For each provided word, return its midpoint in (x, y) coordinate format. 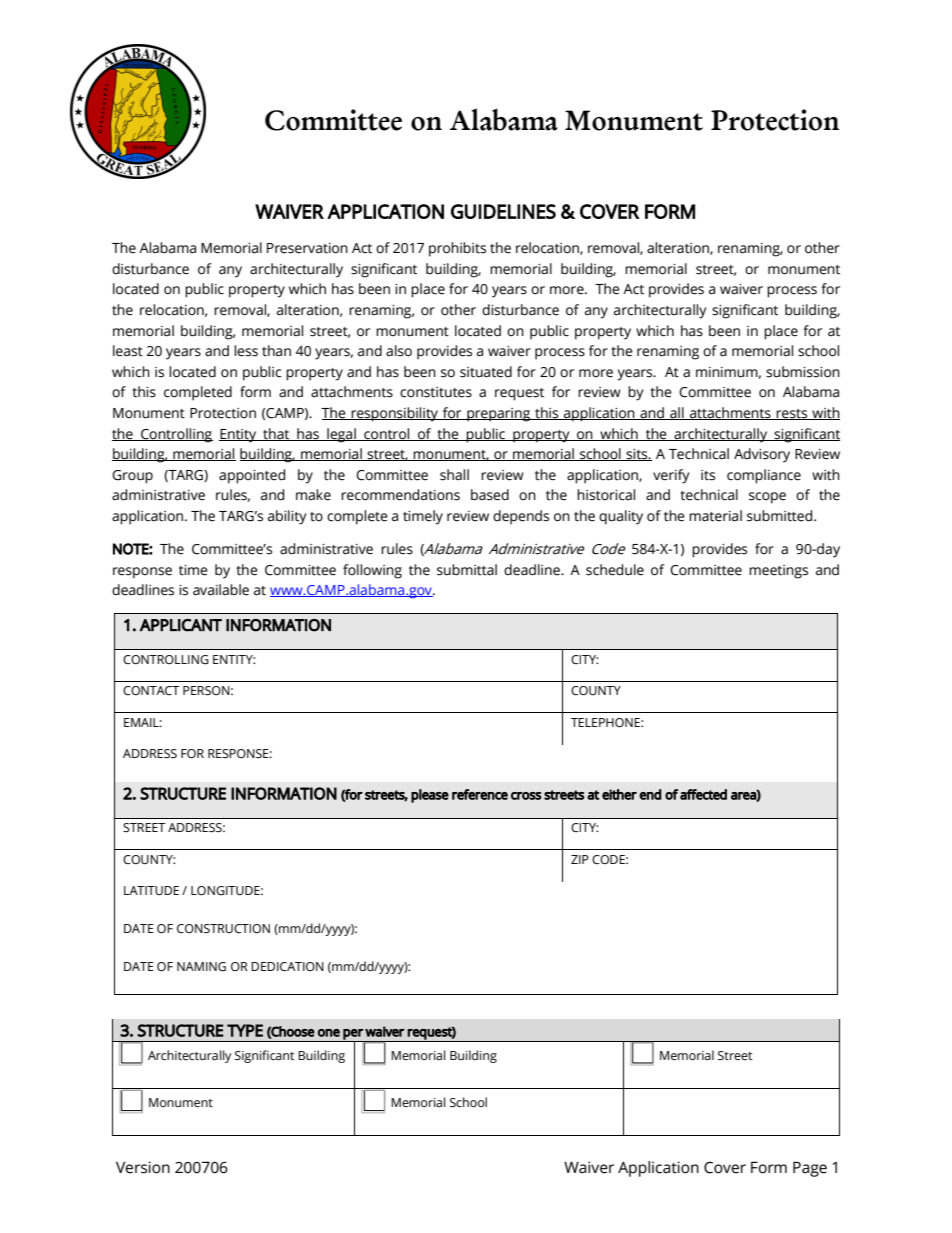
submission (803, 372)
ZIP (580, 859)
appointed (252, 476)
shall (454, 475)
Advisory (762, 455)
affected (703, 794)
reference (480, 794)
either (619, 794)
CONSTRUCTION (223, 929)
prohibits (457, 249)
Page (810, 1169)
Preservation (307, 248)
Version (143, 1167)
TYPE (245, 1030)
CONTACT (151, 691)
